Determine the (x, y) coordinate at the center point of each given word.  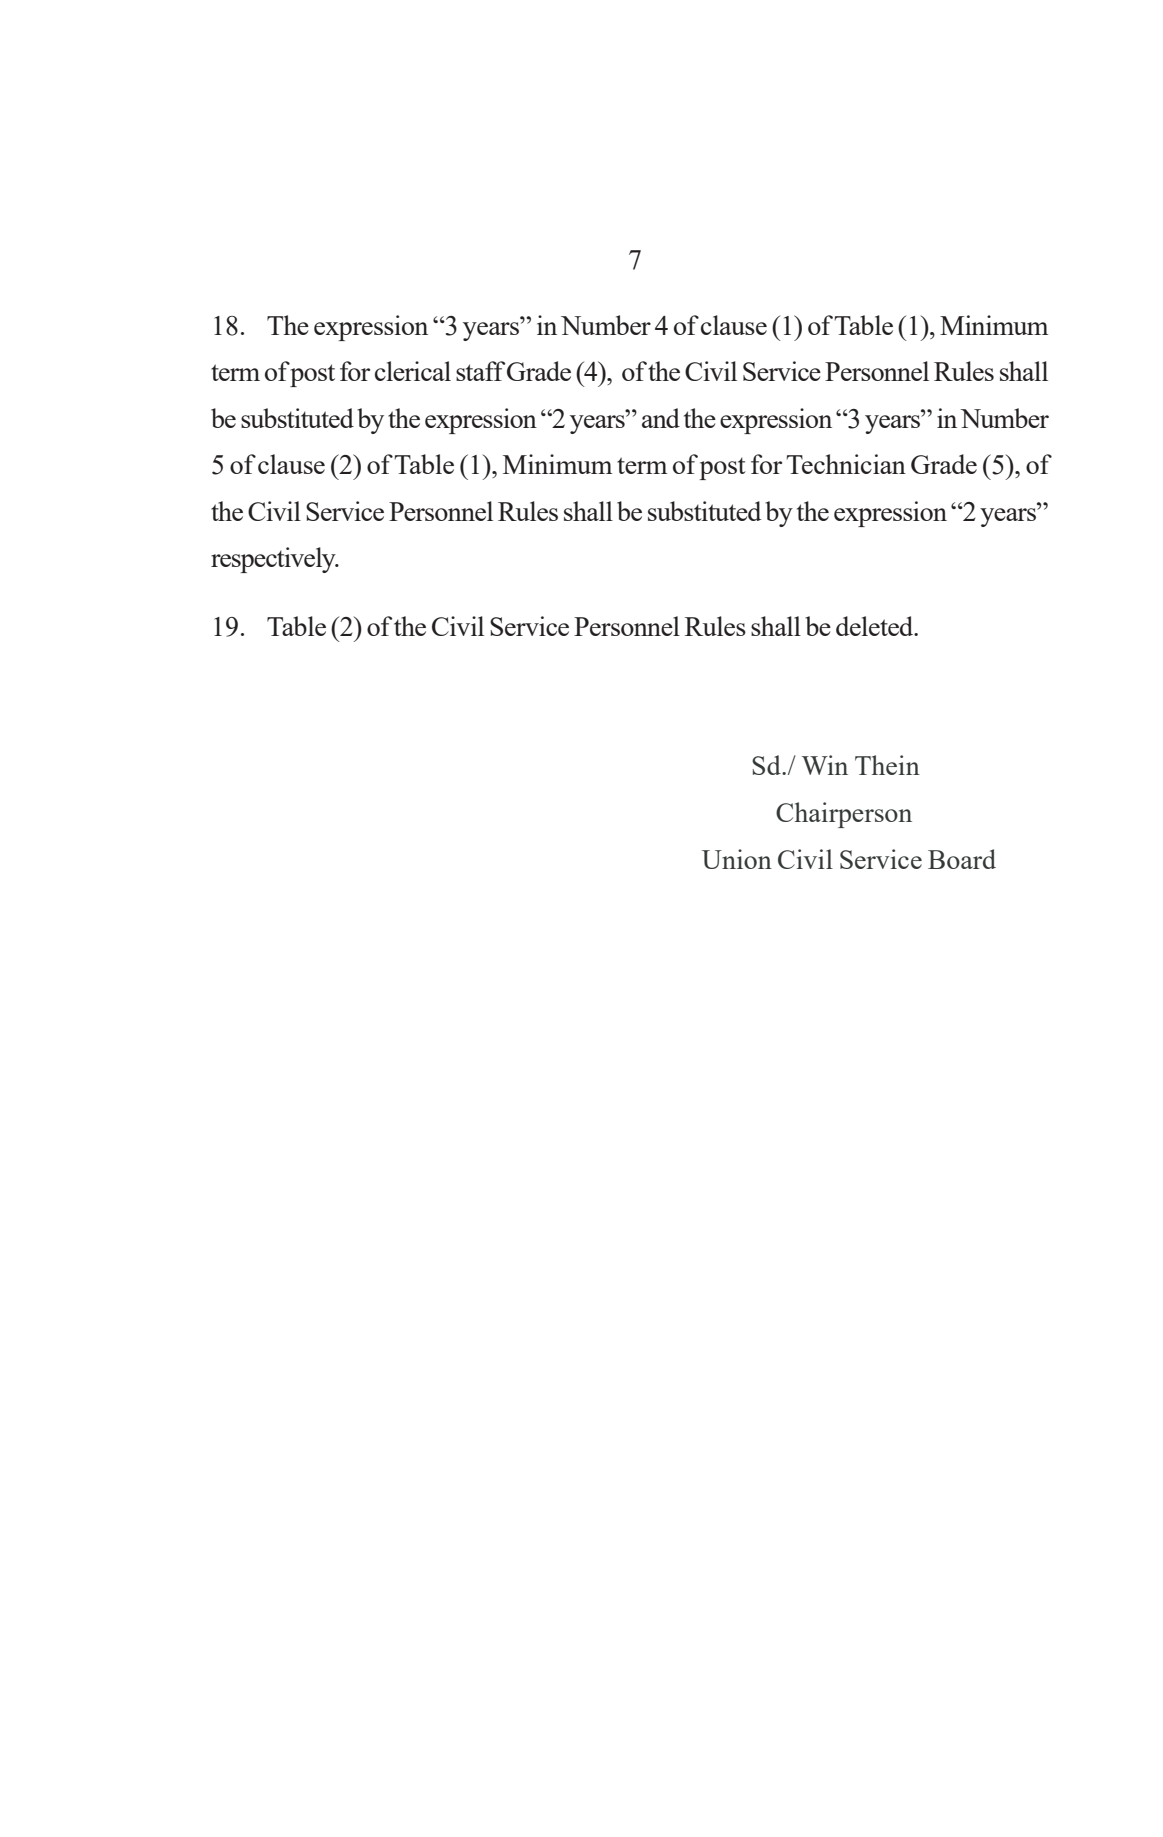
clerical (413, 371)
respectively (274, 560)
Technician (846, 464)
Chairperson (844, 815)
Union (737, 859)
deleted (876, 626)
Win (825, 765)
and (661, 418)
